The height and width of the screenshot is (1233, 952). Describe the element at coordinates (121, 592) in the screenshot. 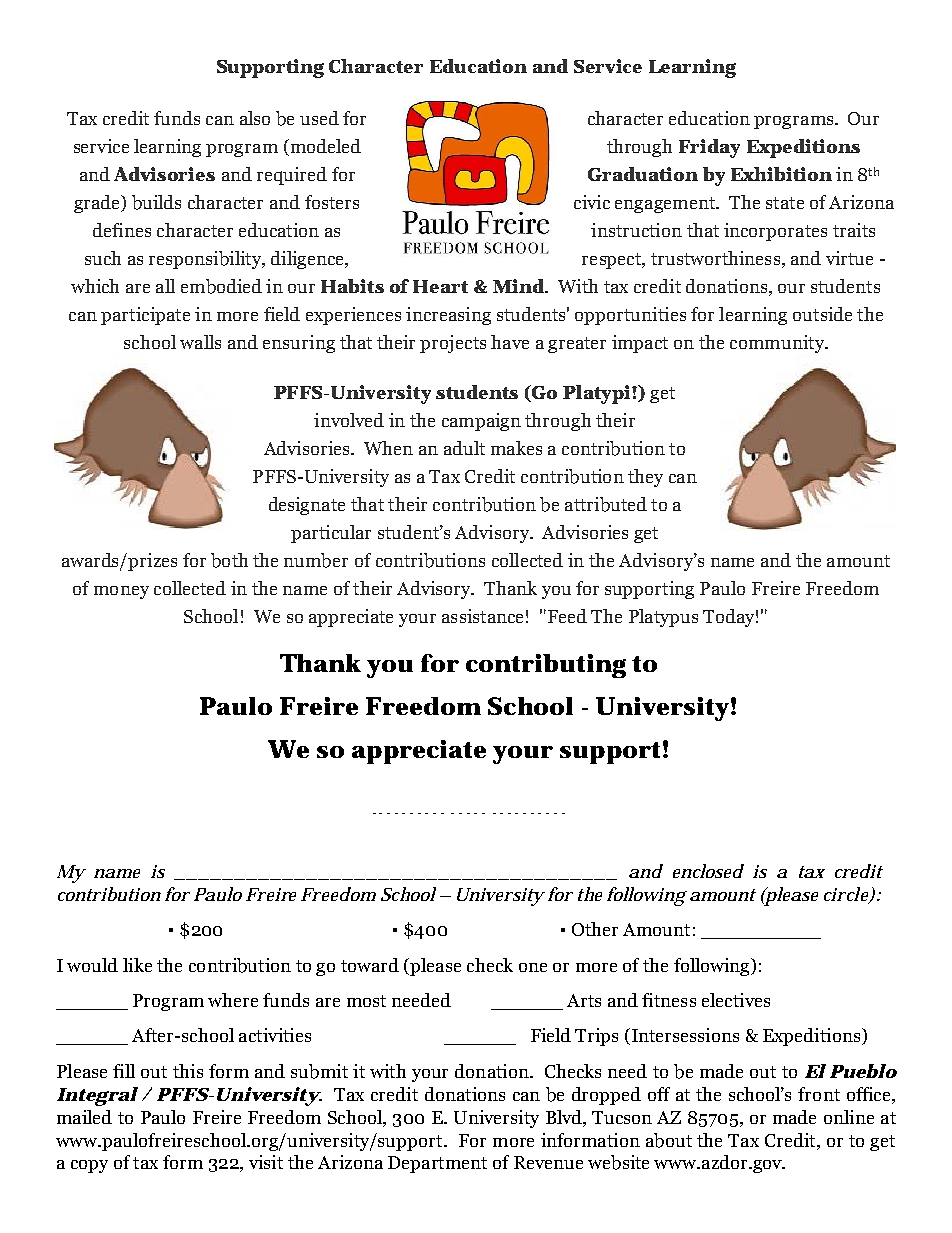

I see `money` at that location.
